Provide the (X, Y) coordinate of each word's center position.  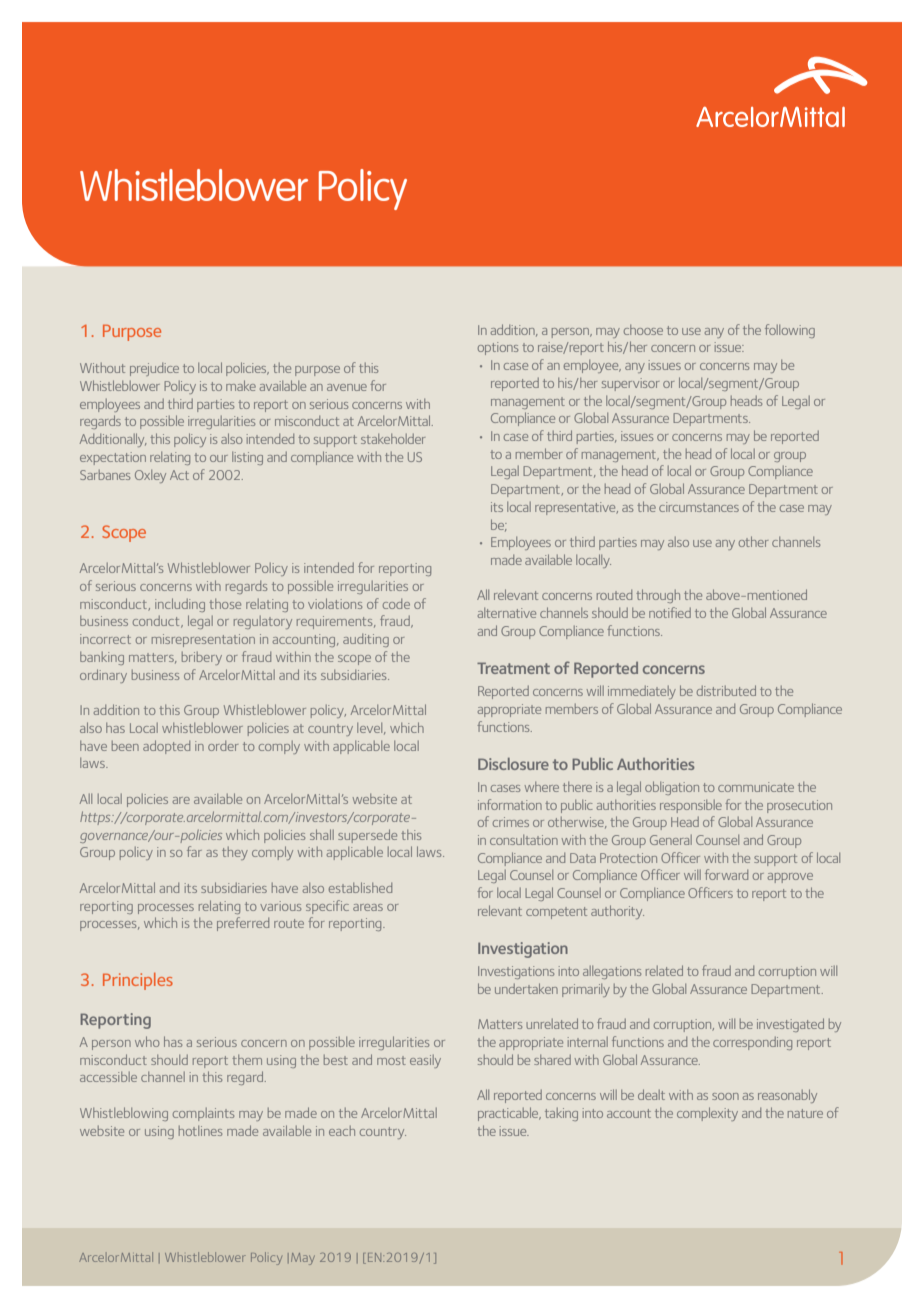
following (790, 331)
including (180, 605)
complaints (203, 1114)
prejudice (154, 369)
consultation (524, 840)
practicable (509, 1114)
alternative (507, 613)
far (194, 851)
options (498, 348)
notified (670, 612)
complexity (707, 1114)
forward (726, 874)
